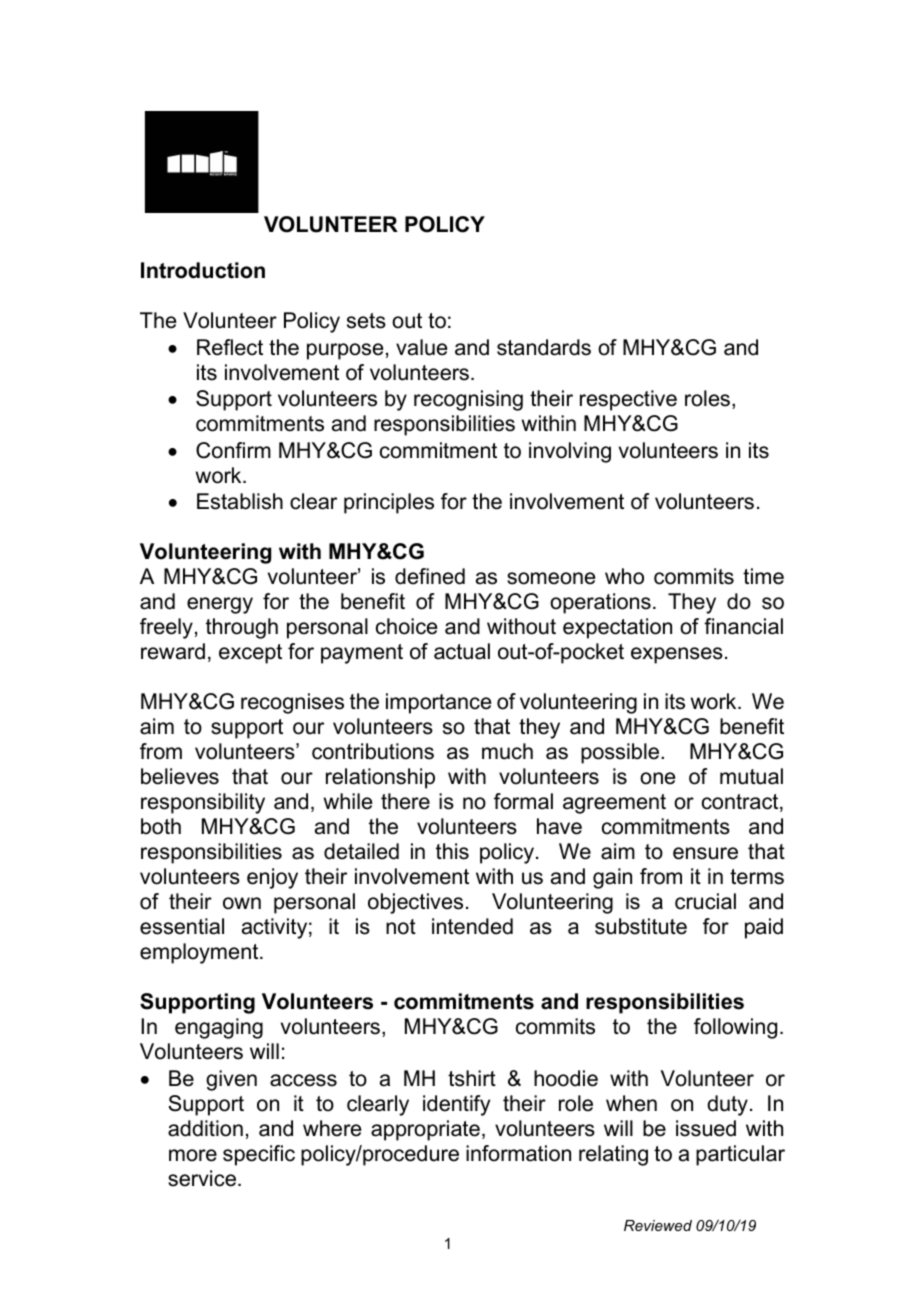 This screenshot has height=1308, width=924. What do you see at coordinates (518, 1153) in the screenshot?
I see `information` at bounding box center [518, 1153].
